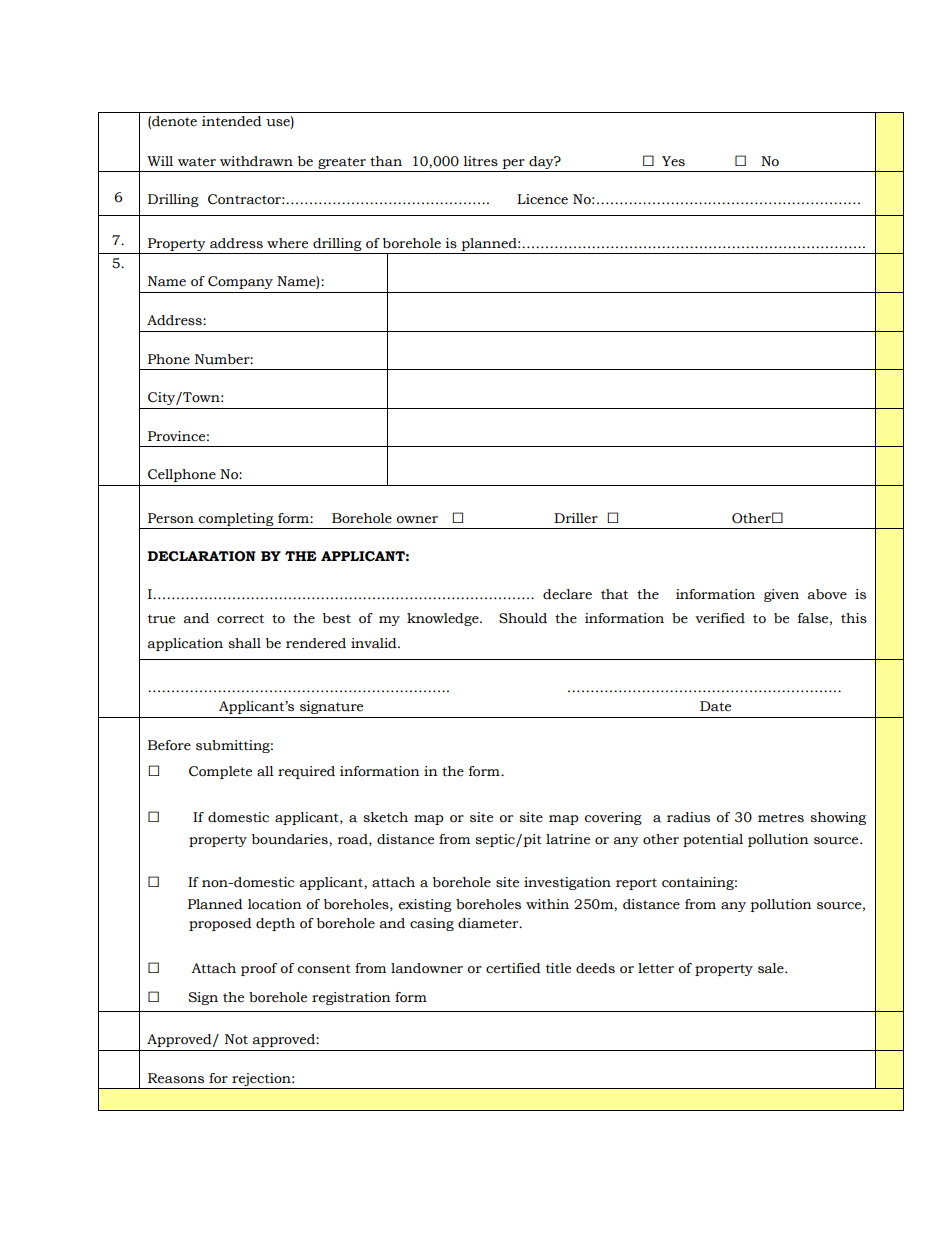 The height and width of the screenshot is (1233, 952). What do you see at coordinates (220, 772) in the screenshot?
I see `Complete` at bounding box center [220, 772].
